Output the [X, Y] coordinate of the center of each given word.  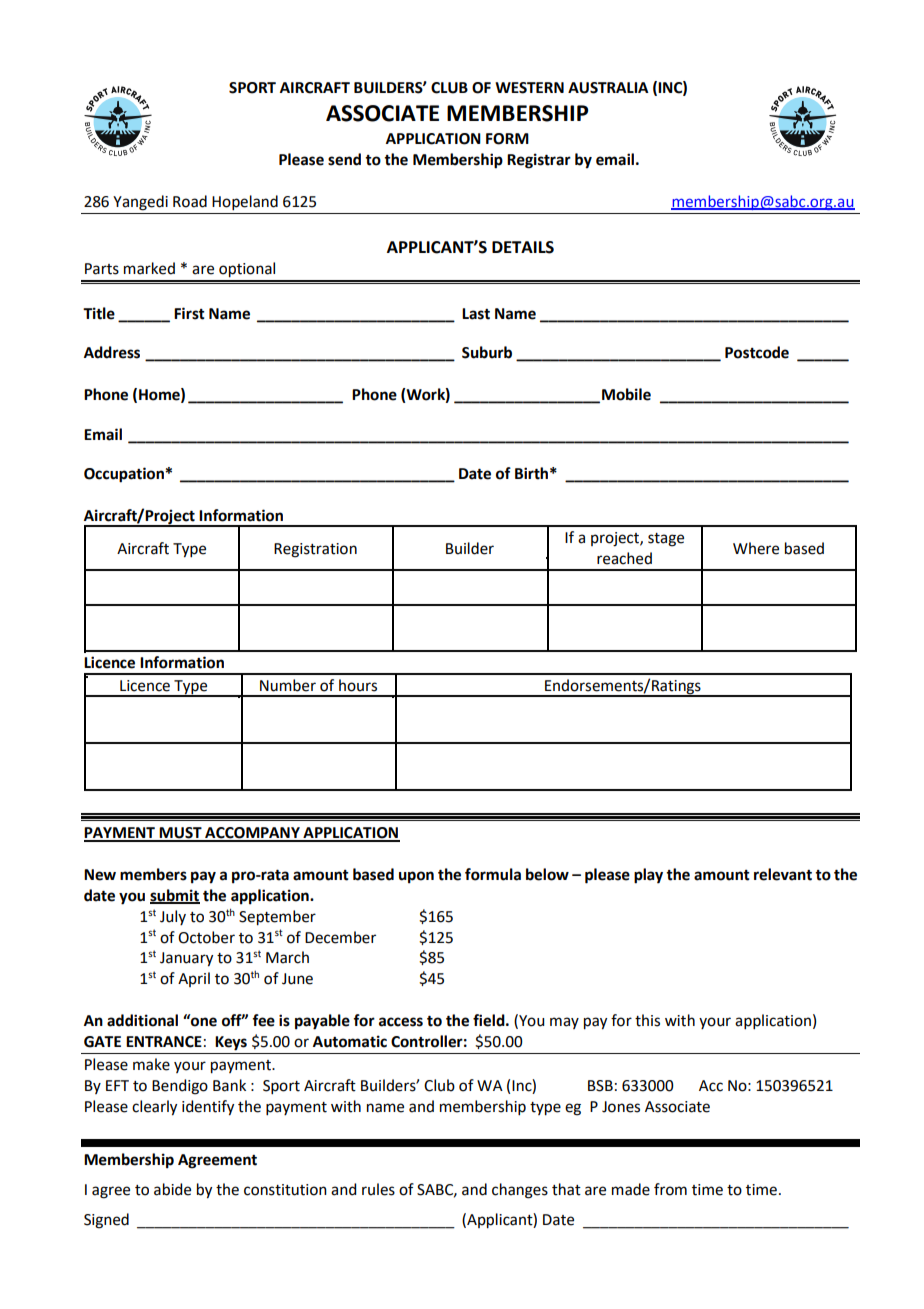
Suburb [487, 352]
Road [190, 201]
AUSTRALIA [608, 88]
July [173, 917]
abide [172, 1189]
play [648, 876]
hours [358, 685]
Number [288, 685]
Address [112, 352]
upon [416, 877]
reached [624, 558]
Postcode [757, 352]
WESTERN [529, 88]
